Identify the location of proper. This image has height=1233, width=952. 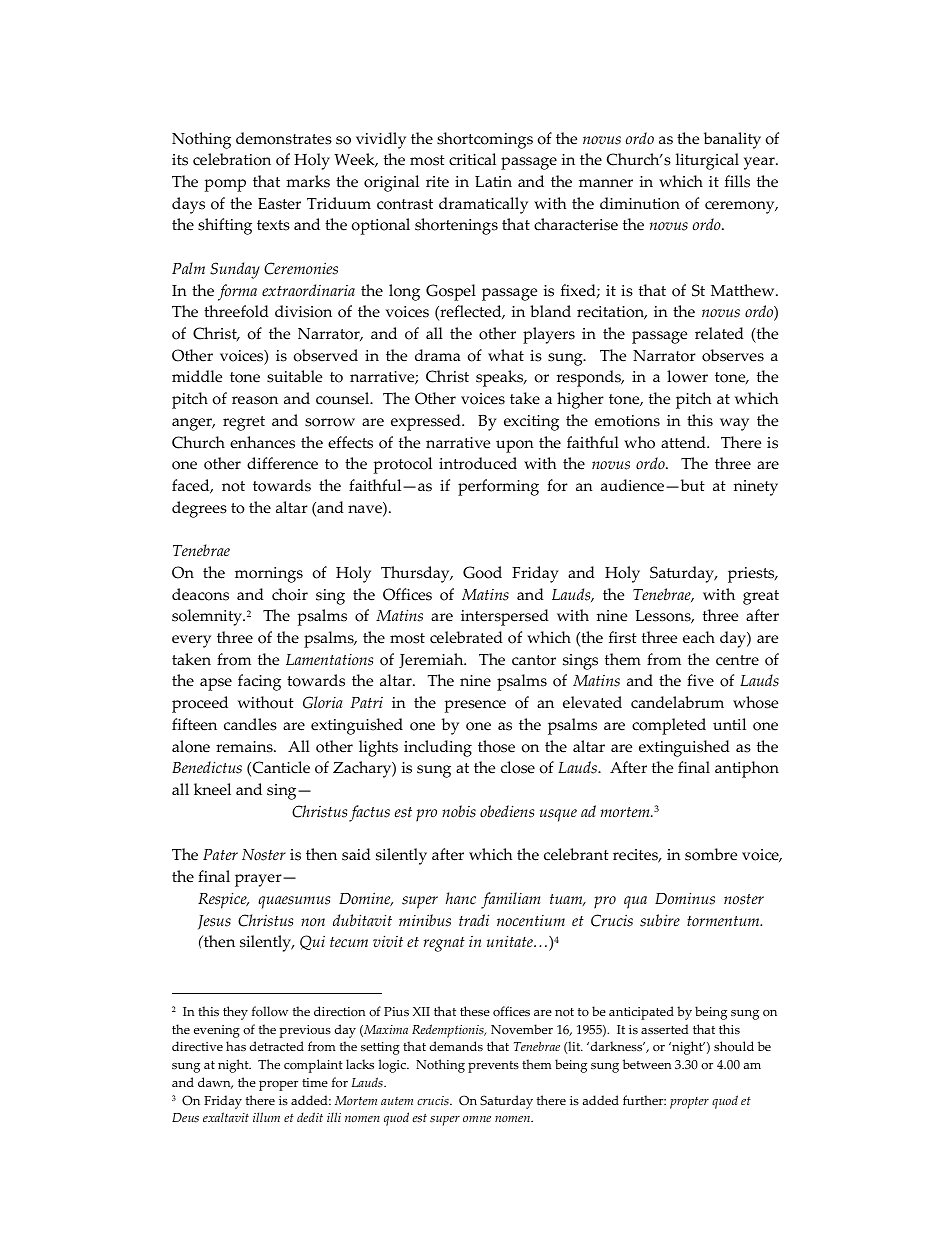
(278, 1086).
